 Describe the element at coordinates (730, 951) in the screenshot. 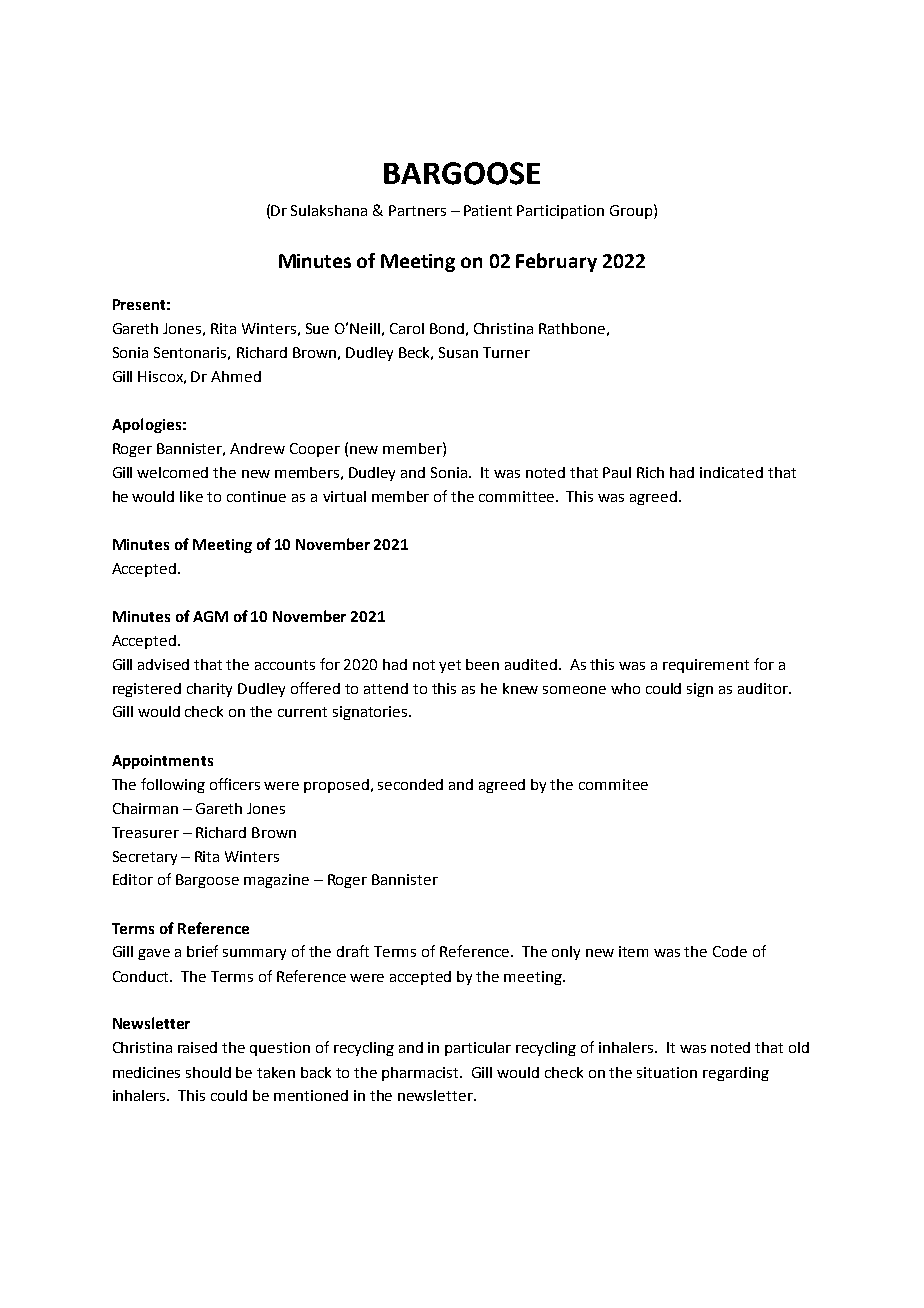

I see `Code` at that location.
